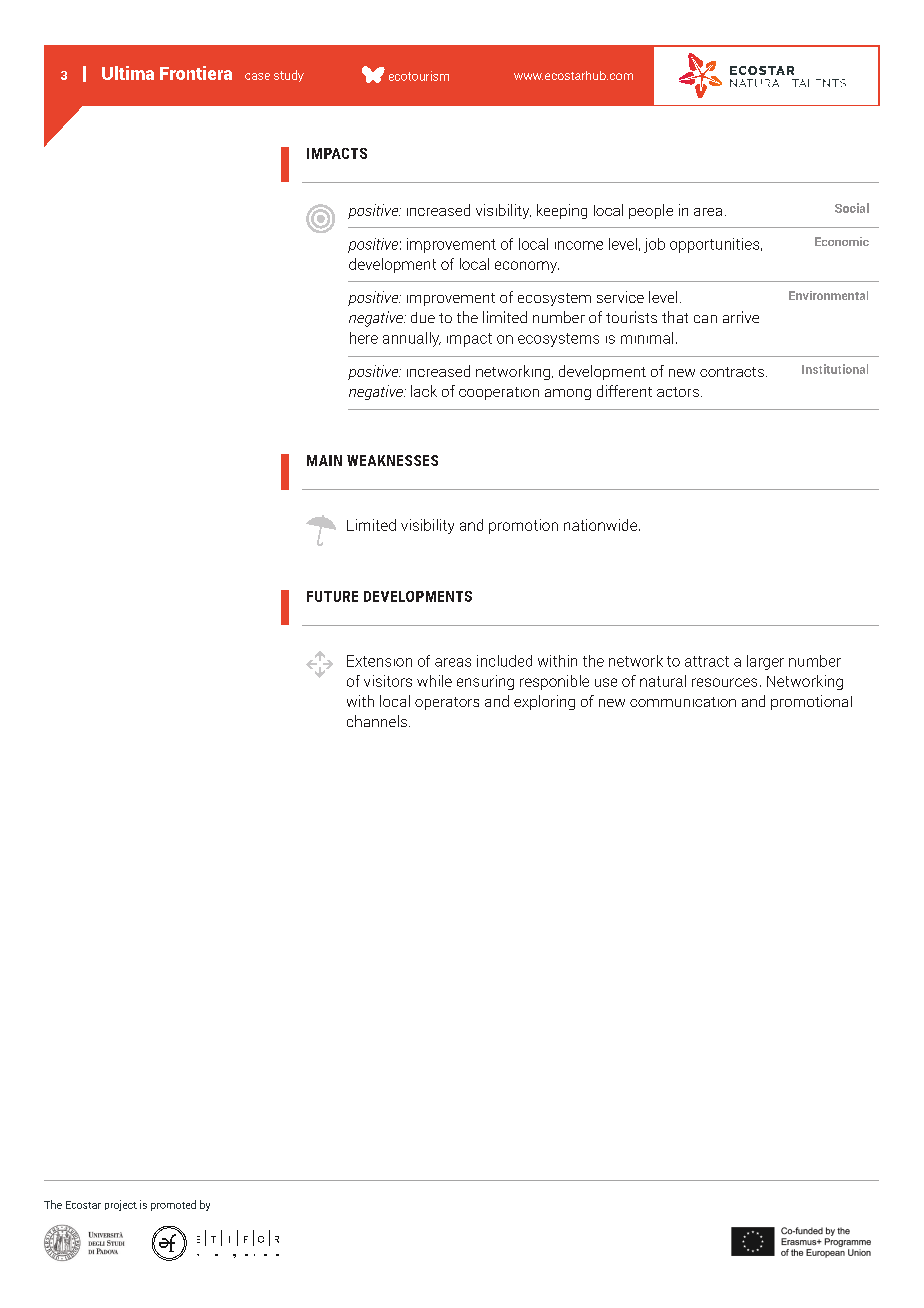 The image size is (924, 1308). What do you see at coordinates (852, 208) in the screenshot?
I see `Social` at bounding box center [852, 208].
